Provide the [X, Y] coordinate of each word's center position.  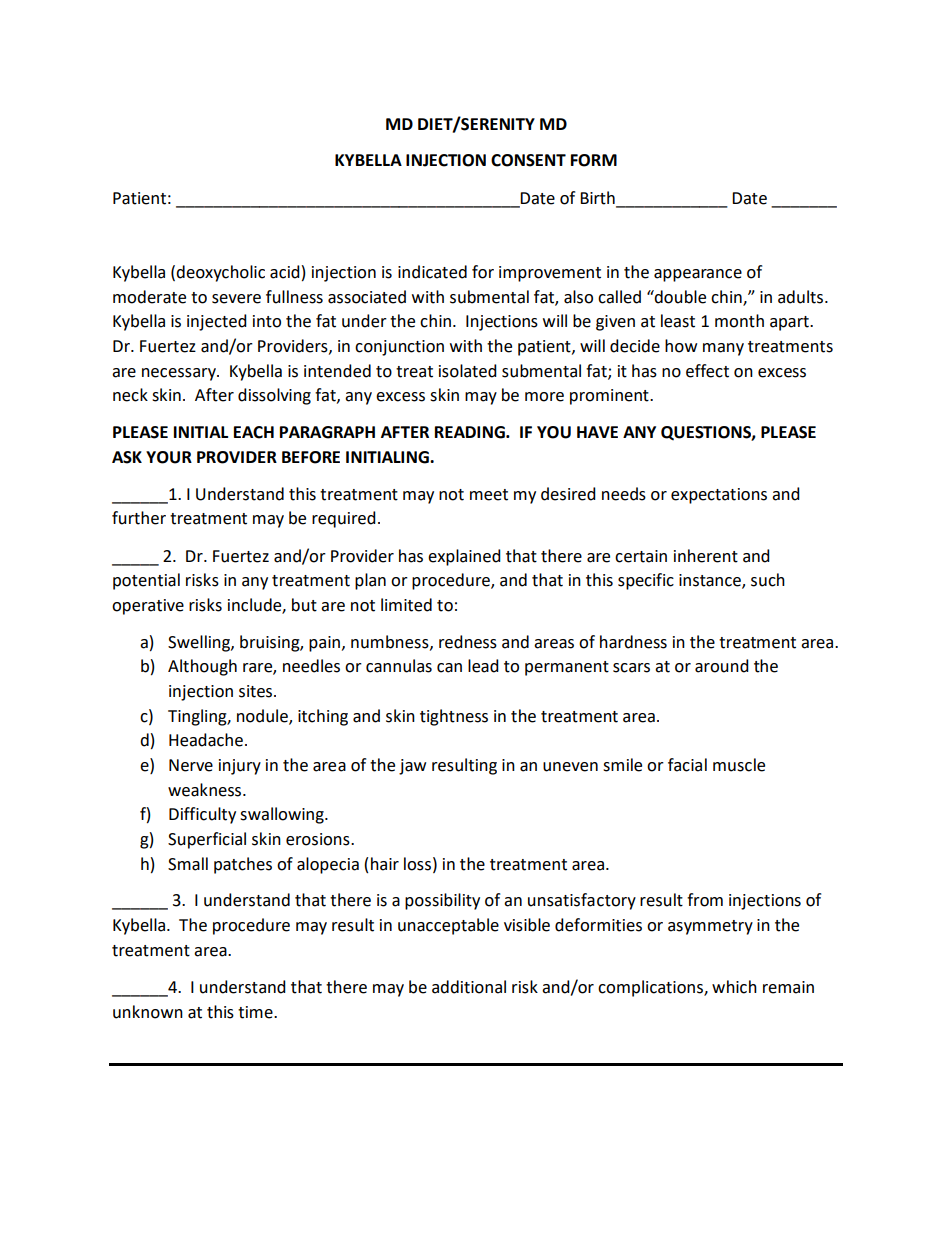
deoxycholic [220, 273]
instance [711, 581]
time [256, 1012]
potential [146, 581]
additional [469, 987]
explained [464, 557]
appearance [698, 275]
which [734, 987]
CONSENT [528, 160]
